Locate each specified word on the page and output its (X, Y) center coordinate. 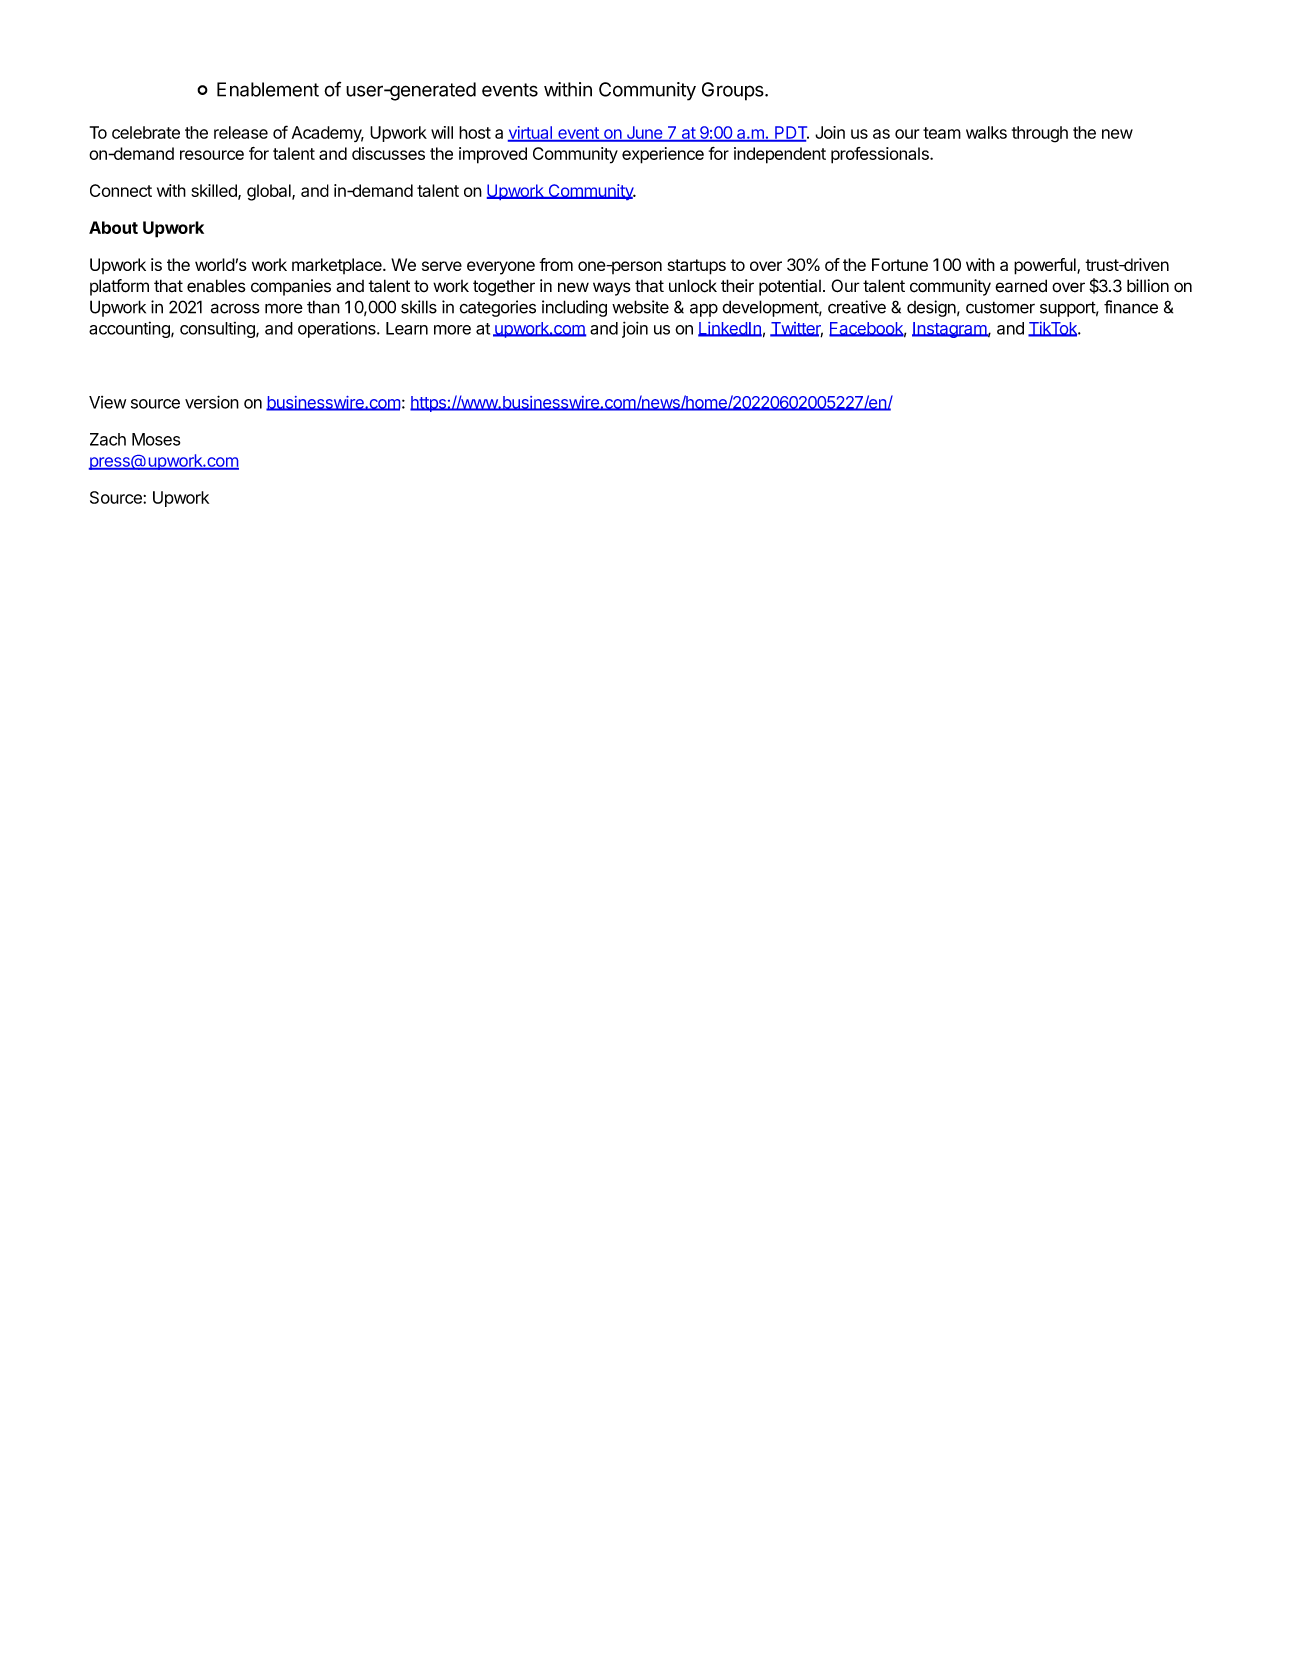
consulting (218, 330)
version (212, 402)
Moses (156, 439)
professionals (881, 155)
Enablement (268, 89)
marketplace (338, 266)
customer (1000, 307)
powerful (1046, 266)
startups (697, 267)
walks (986, 132)
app (704, 310)
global (270, 192)
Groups (734, 91)
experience (663, 155)
